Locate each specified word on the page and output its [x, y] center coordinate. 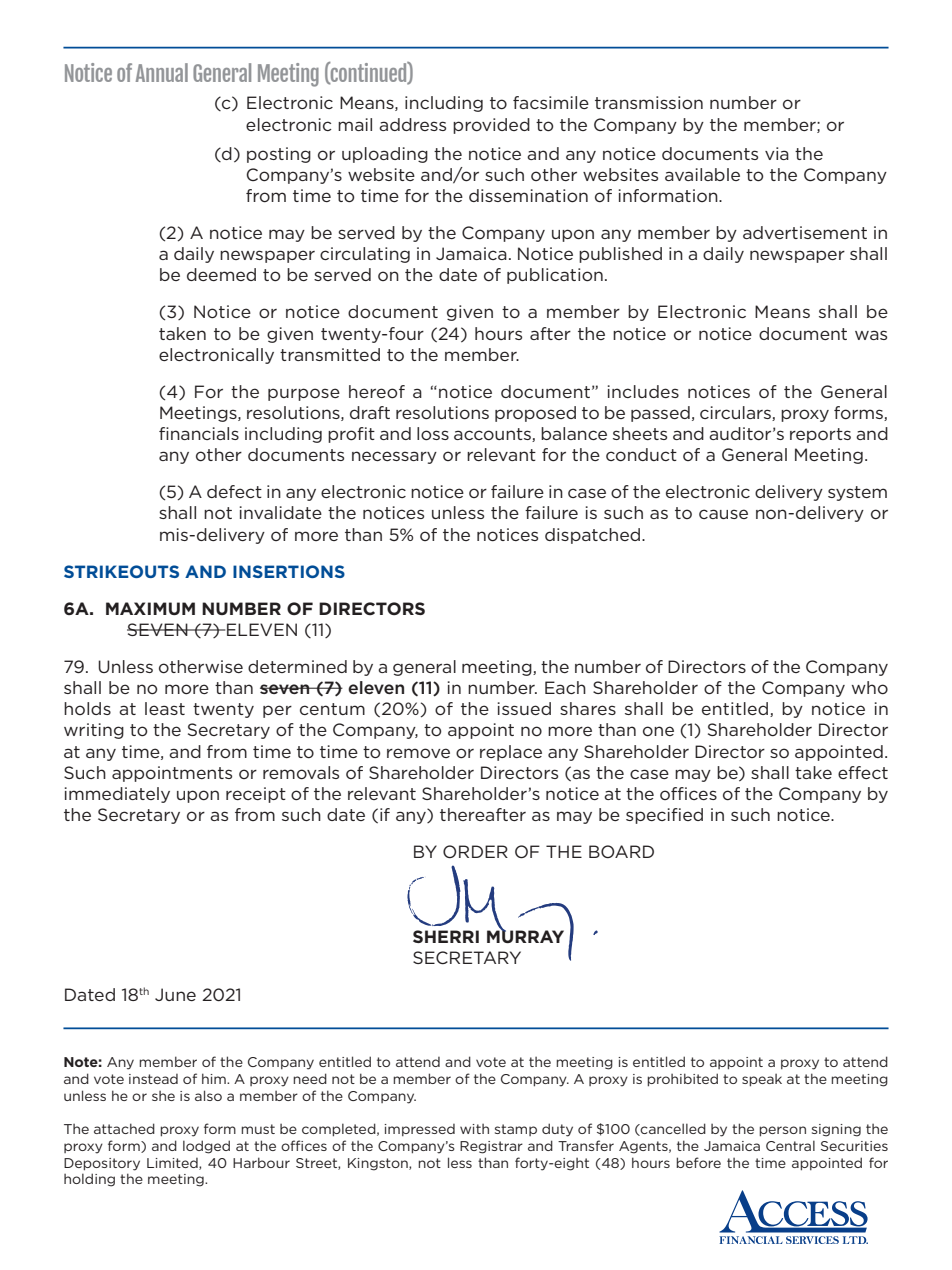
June [175, 994]
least [165, 708]
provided [491, 126]
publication [555, 276]
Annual [162, 72]
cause [723, 514]
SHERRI [446, 936]
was [871, 335]
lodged [206, 1147]
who [870, 687]
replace [511, 753]
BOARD [621, 851]
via [777, 153]
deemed [221, 274]
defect [234, 491]
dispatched [592, 536]
